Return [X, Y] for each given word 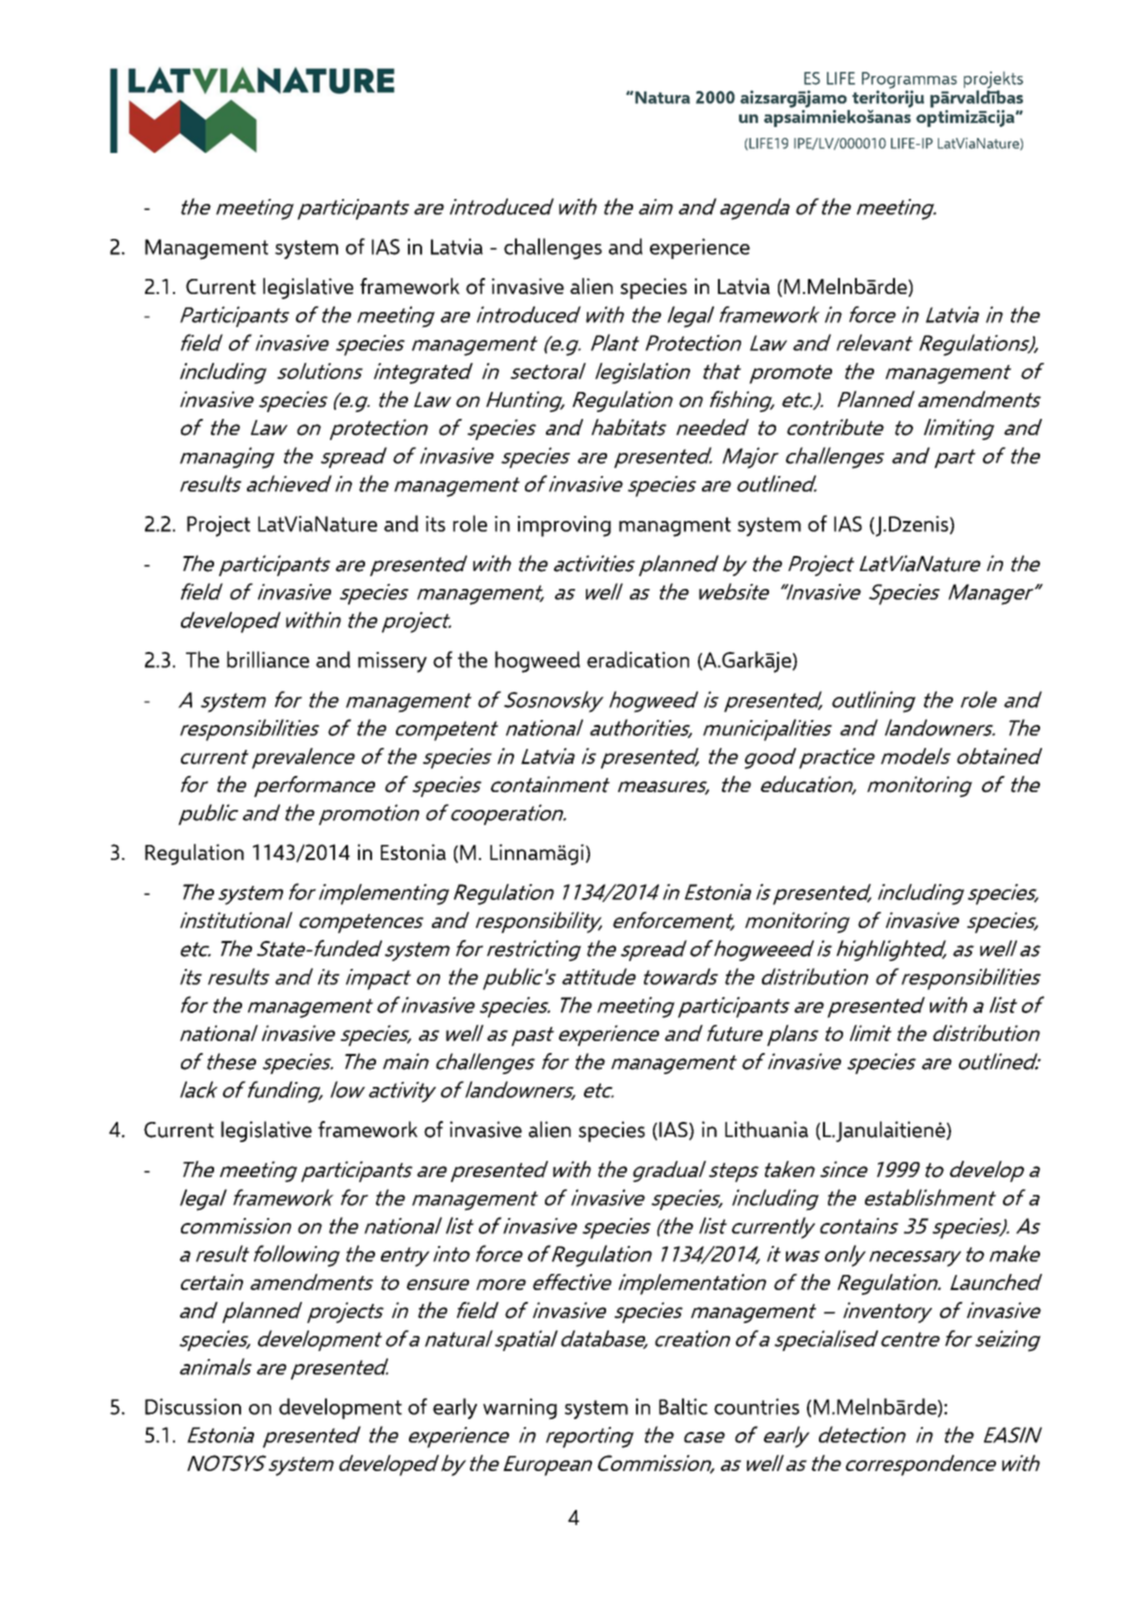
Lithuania [766, 1129]
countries [756, 1406]
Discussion [193, 1406]
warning [520, 1409]
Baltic [683, 1406]
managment [675, 527]
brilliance [268, 659]
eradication [638, 659]
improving [564, 526]
